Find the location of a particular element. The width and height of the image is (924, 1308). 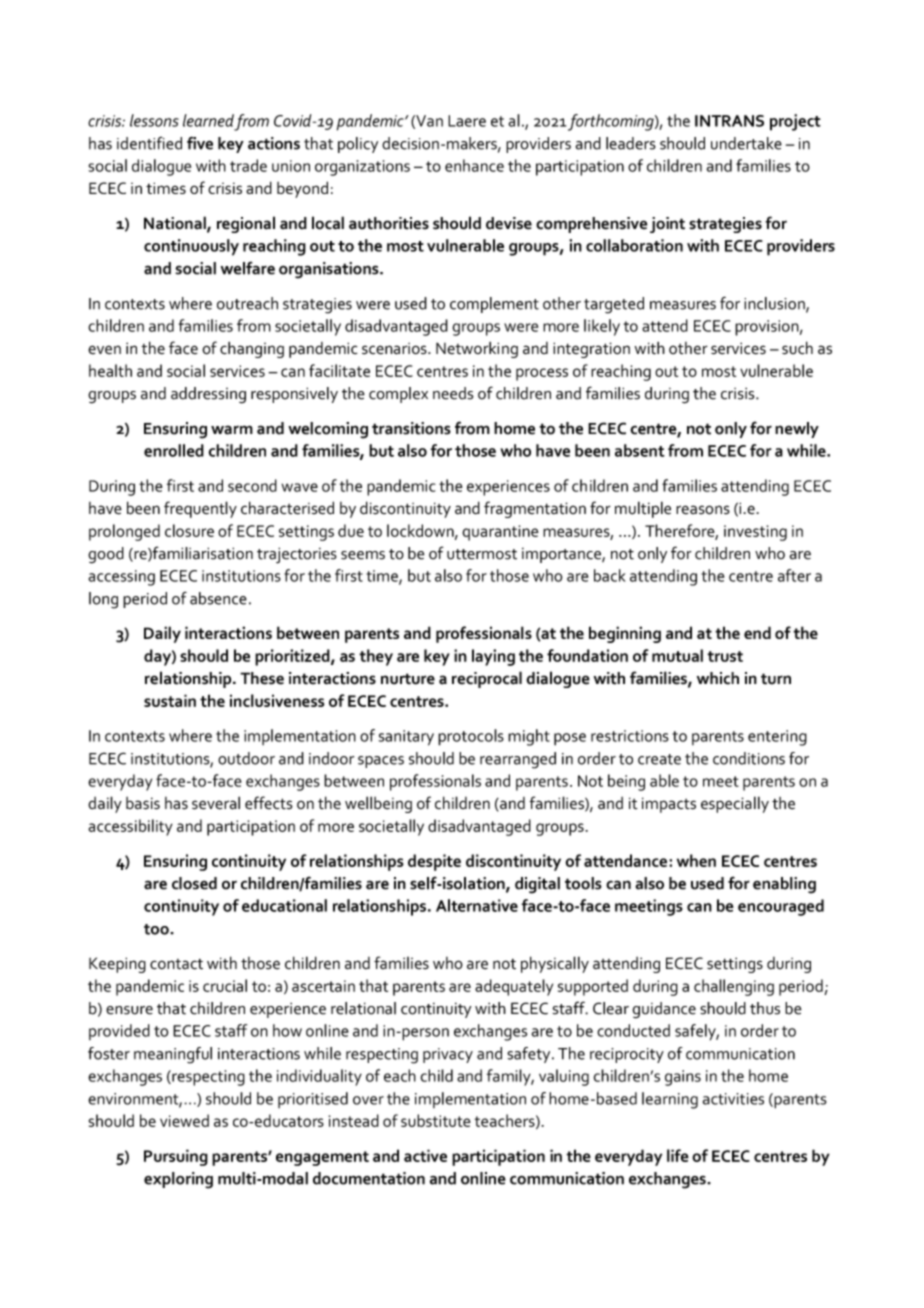

quarantine is located at coordinates (500, 533).
